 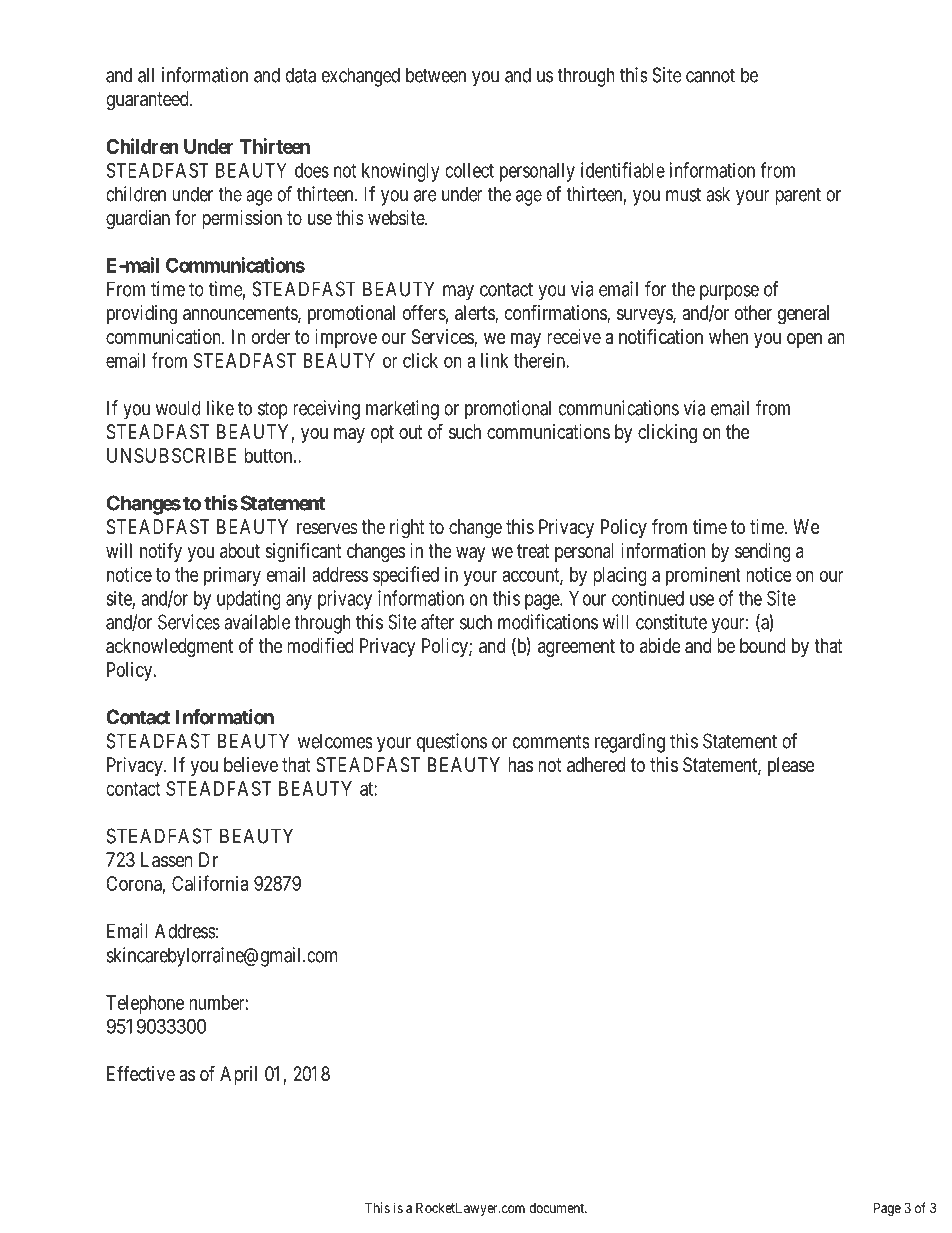 What do you see at coordinates (436, 75) in the image?
I see `between` at bounding box center [436, 75].
